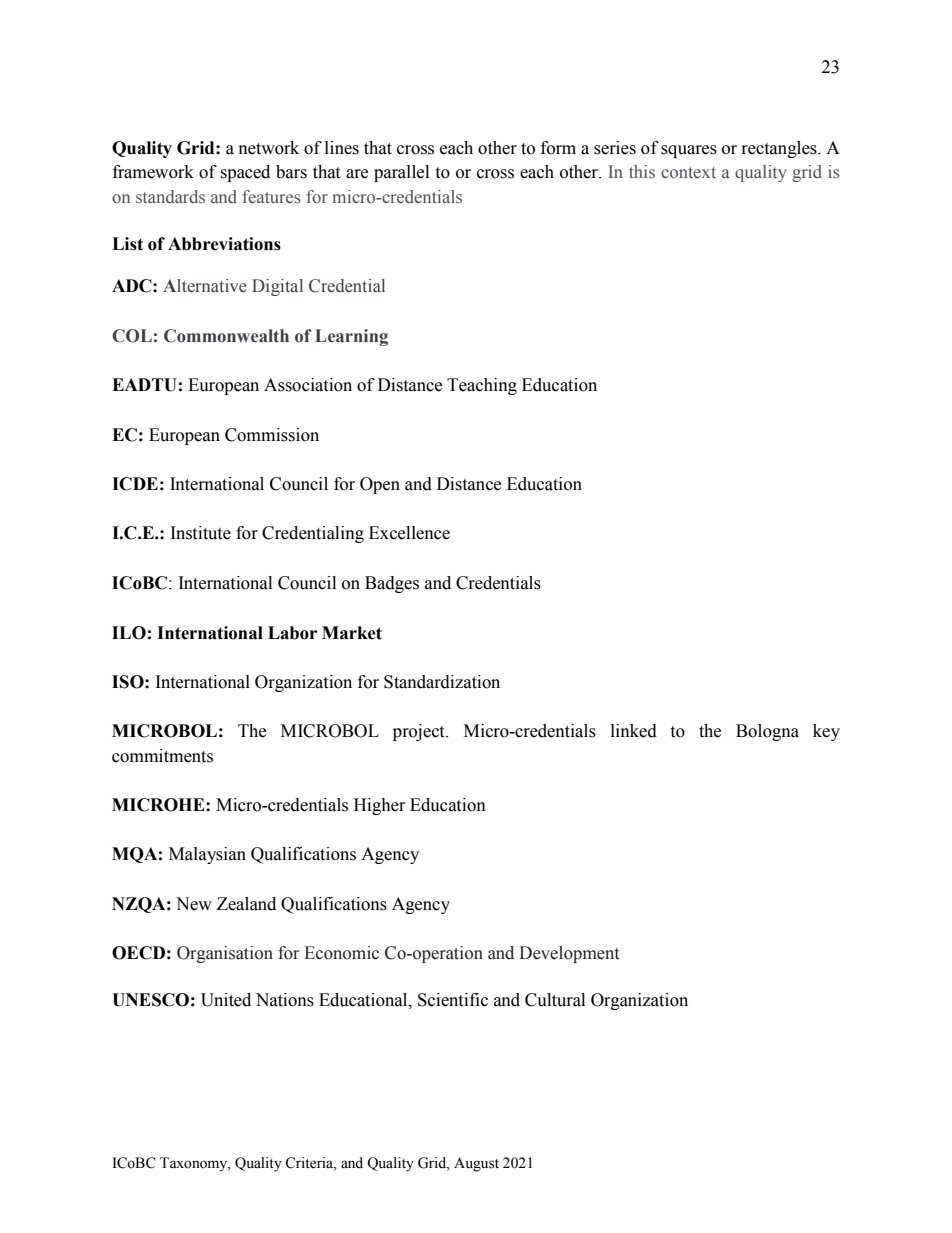 The image size is (952, 1233). What do you see at coordinates (688, 173) in the page?
I see `context` at bounding box center [688, 173].
